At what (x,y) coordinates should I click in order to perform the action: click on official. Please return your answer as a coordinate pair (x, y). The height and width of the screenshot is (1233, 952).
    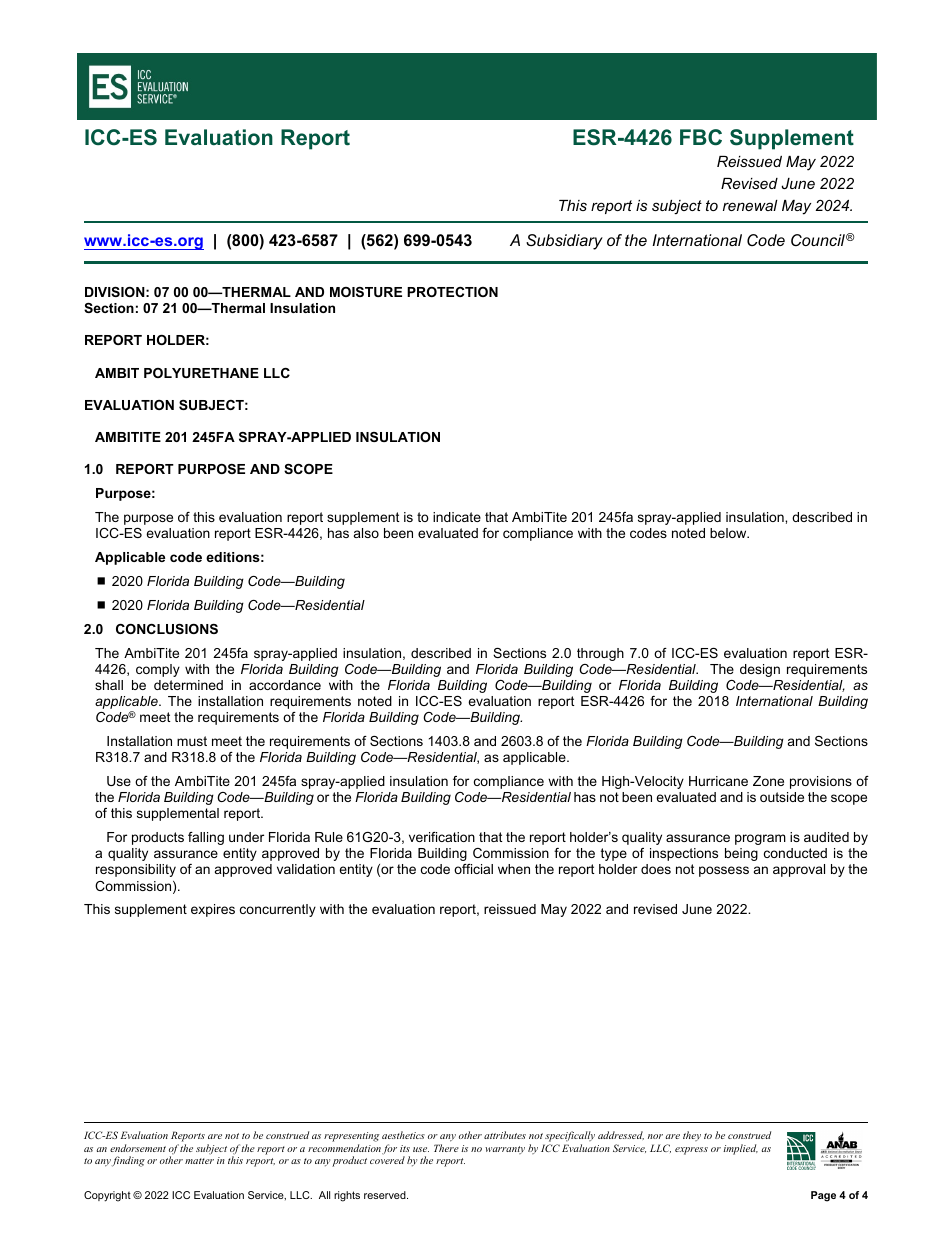
    Looking at the image, I should click on (473, 869).
